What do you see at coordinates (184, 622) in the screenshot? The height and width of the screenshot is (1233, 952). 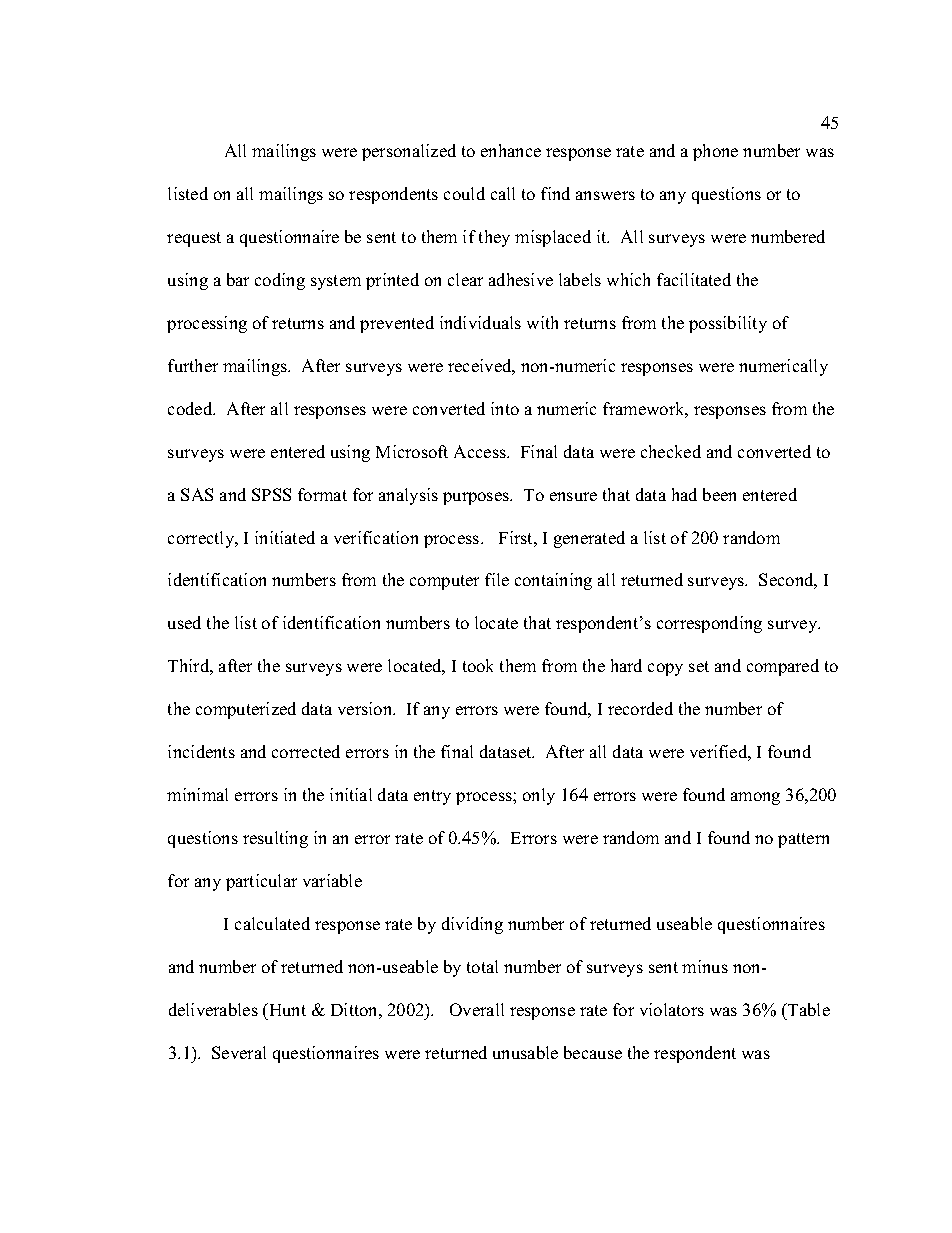 I see `used` at bounding box center [184, 622].
